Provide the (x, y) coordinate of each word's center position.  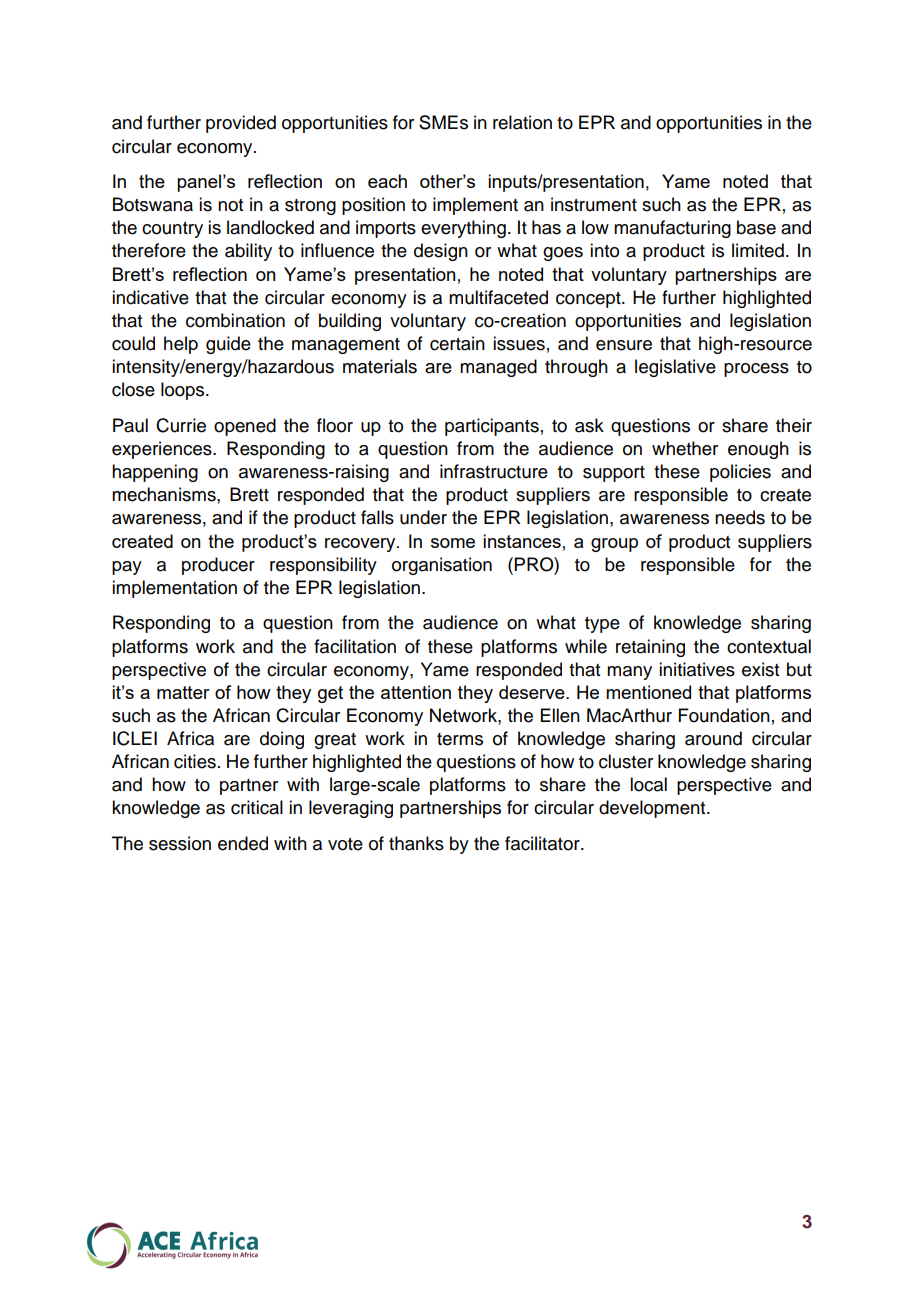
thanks (416, 843)
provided (241, 124)
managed (498, 368)
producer (218, 566)
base (756, 227)
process (756, 370)
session (180, 843)
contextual (769, 646)
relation (522, 122)
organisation (442, 566)
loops (184, 391)
